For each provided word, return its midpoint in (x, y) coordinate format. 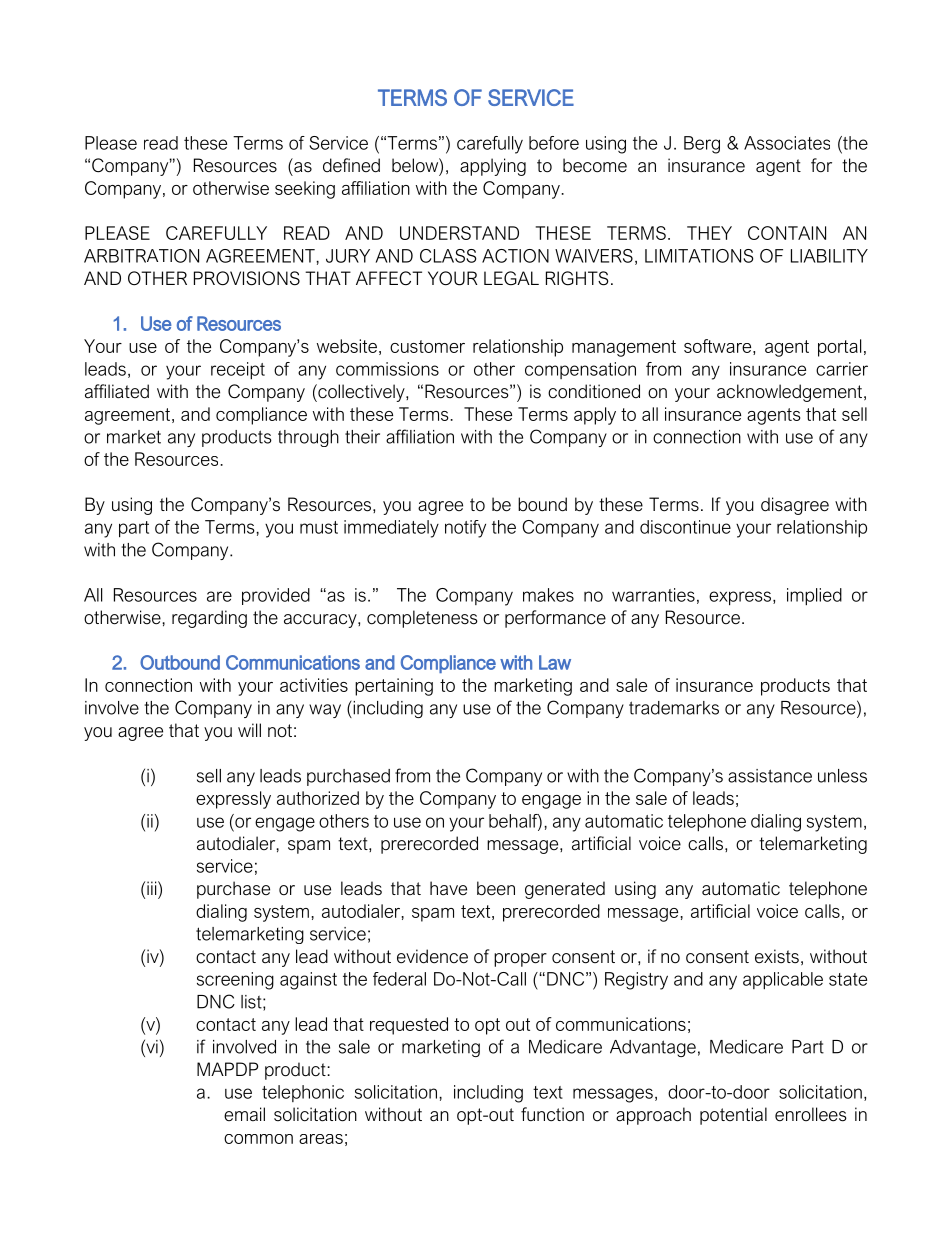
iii (153, 888)
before (554, 143)
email (244, 1114)
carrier (842, 369)
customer (427, 346)
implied (814, 596)
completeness (422, 619)
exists (777, 956)
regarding (209, 619)
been (496, 888)
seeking (305, 190)
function (552, 1114)
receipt (238, 370)
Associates (787, 143)
